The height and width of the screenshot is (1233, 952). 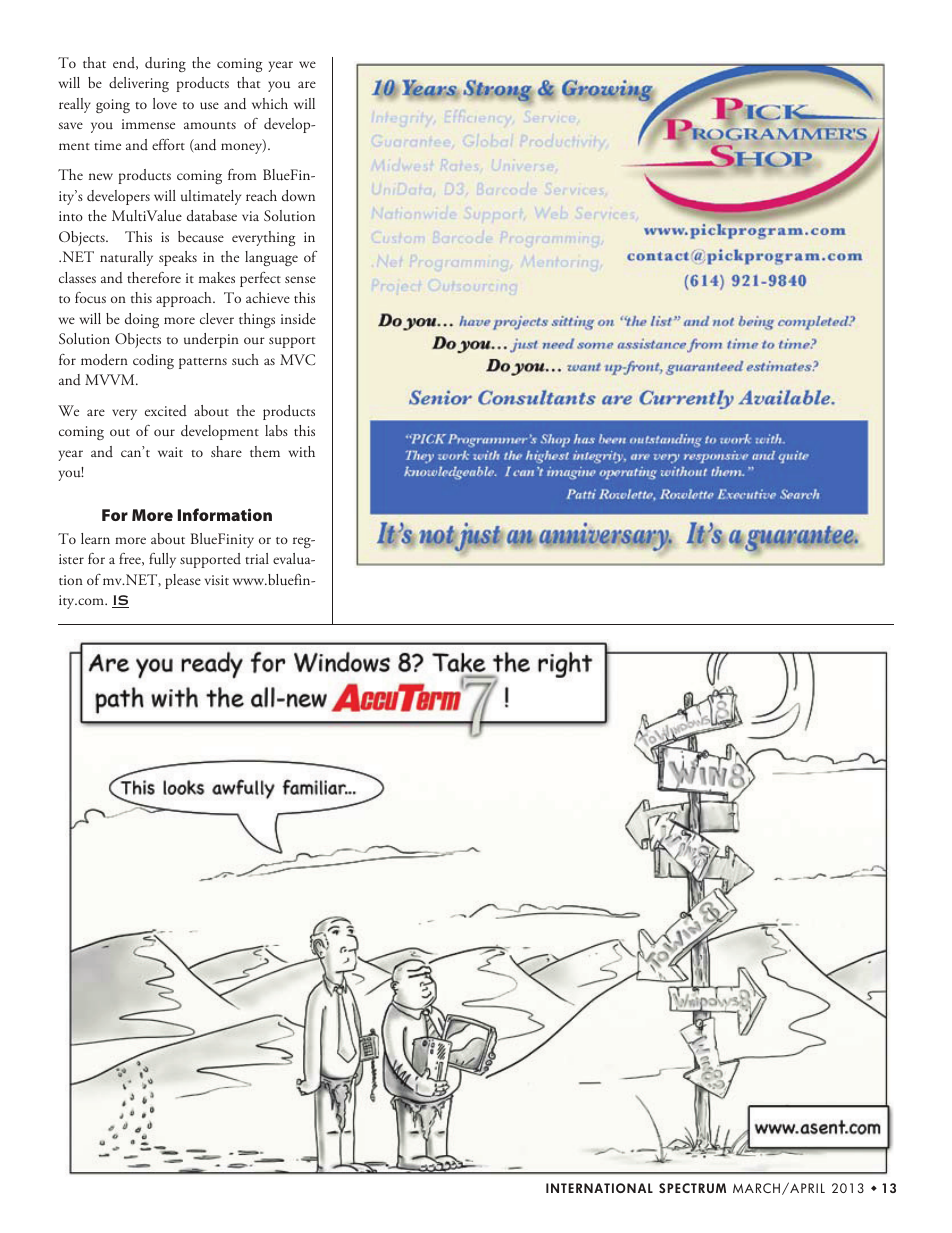 I want to click on things, so click(x=257, y=320).
